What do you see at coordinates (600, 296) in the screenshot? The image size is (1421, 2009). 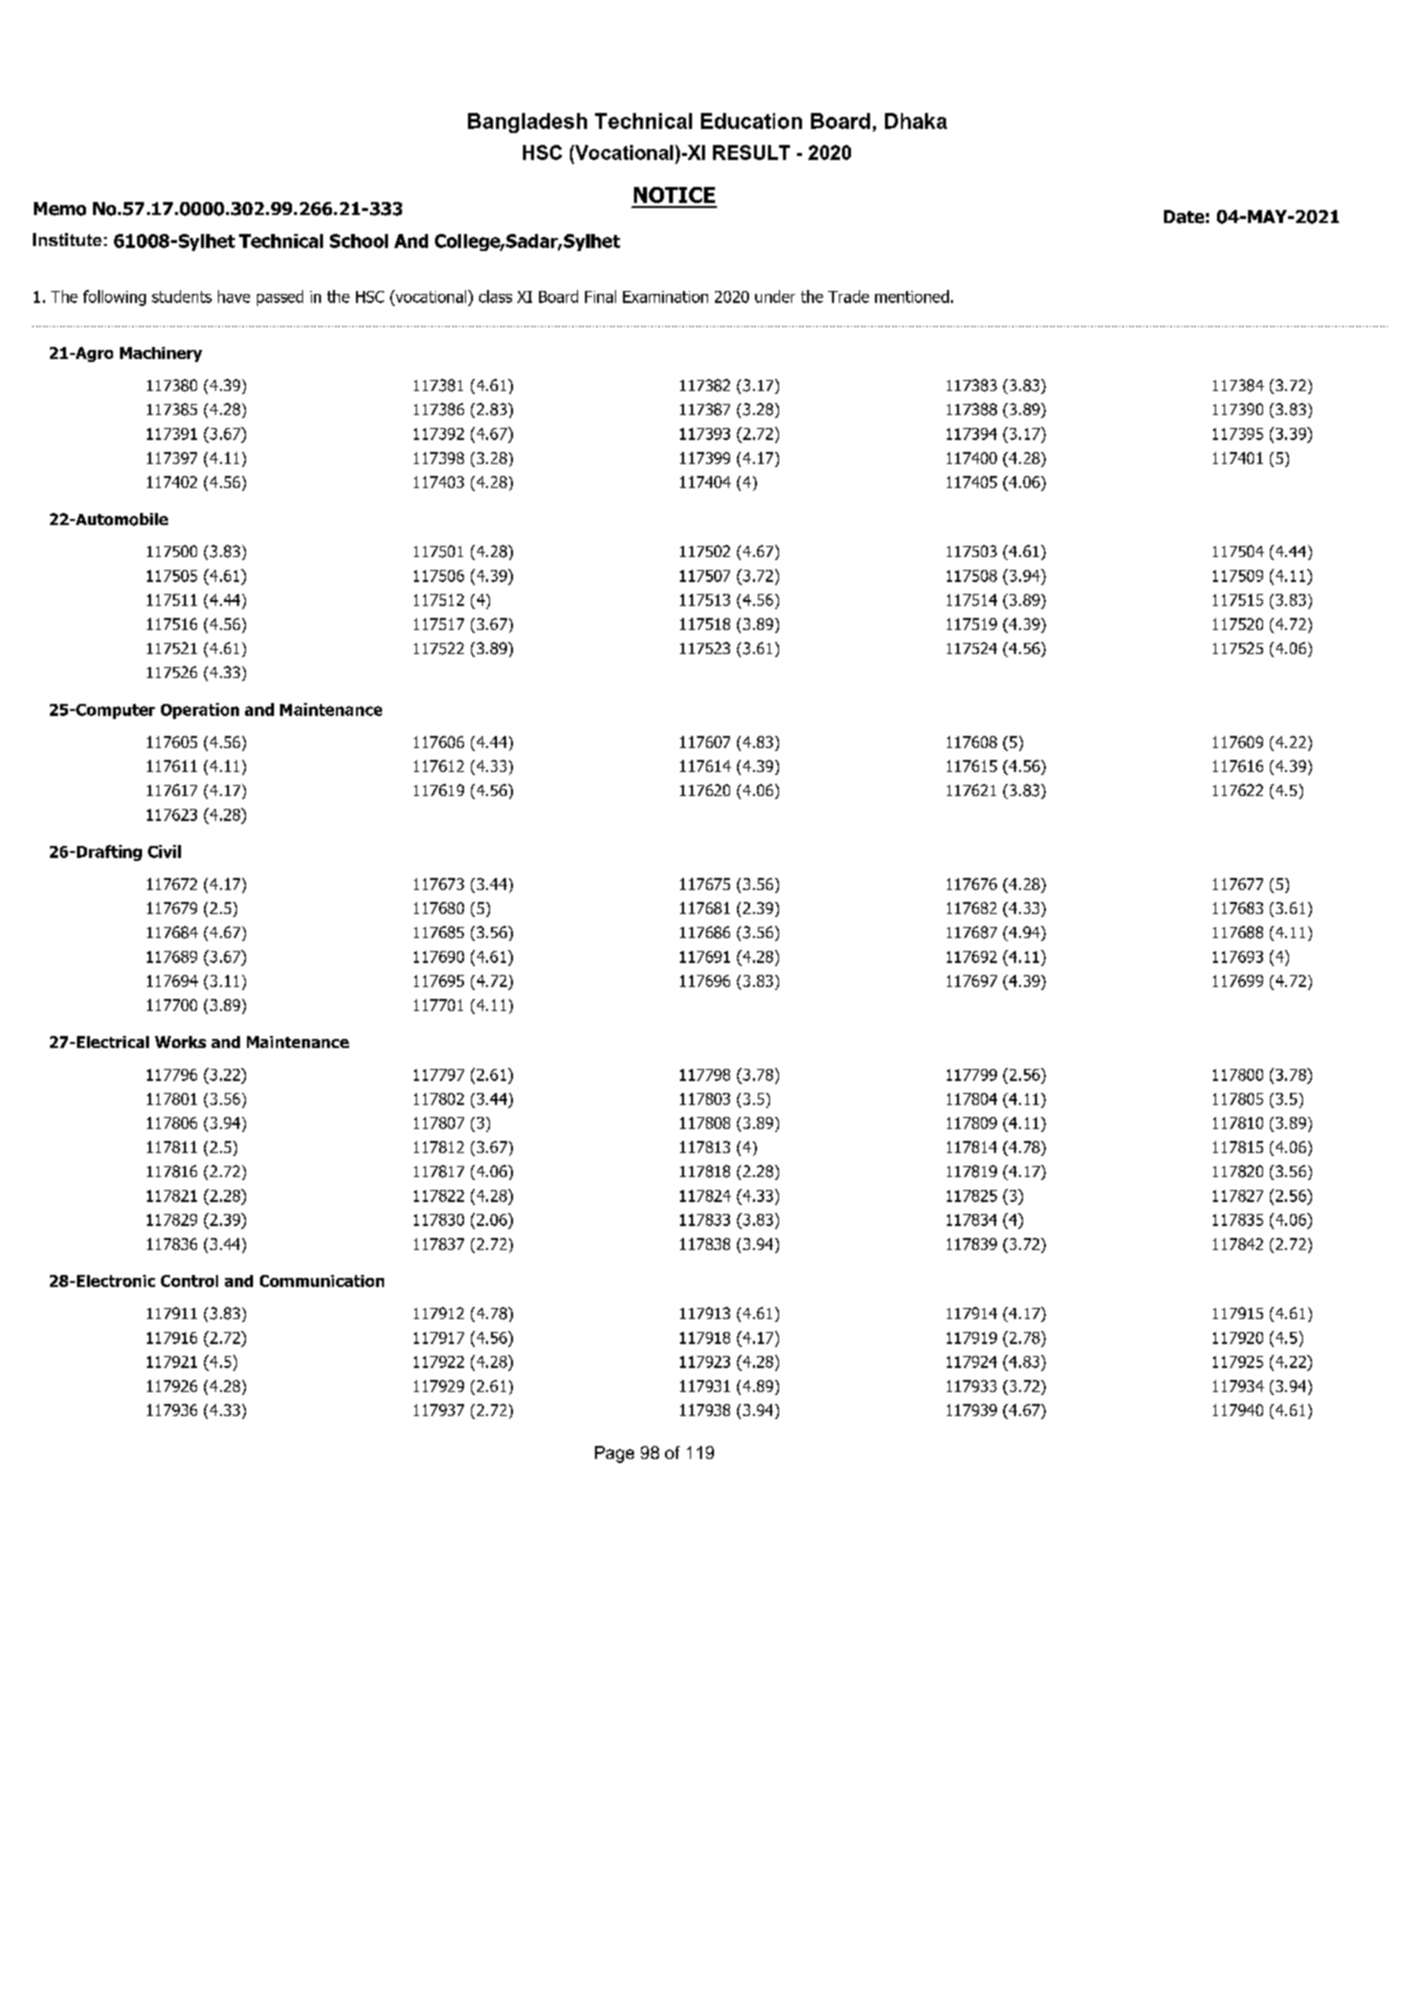 I see `Final` at bounding box center [600, 296].
